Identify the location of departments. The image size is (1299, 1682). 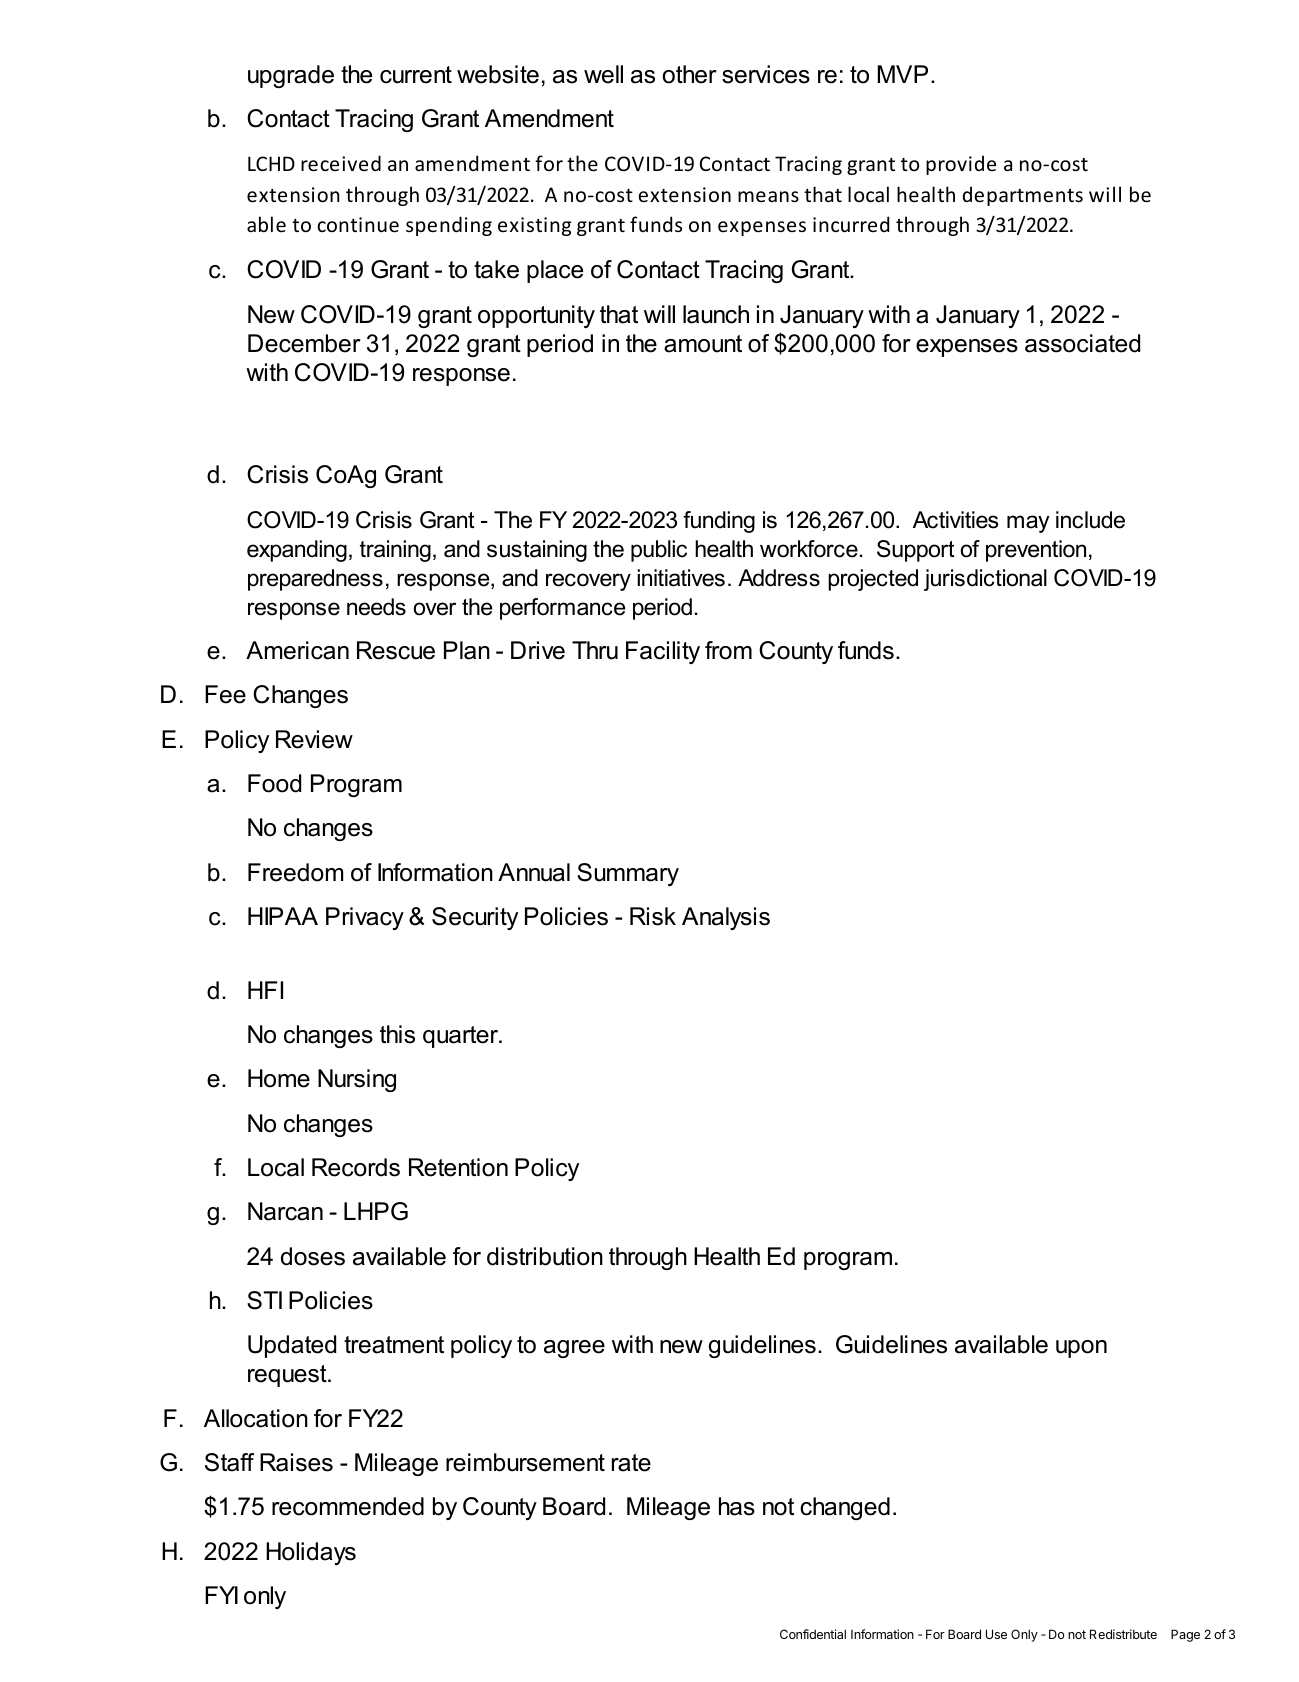
(1023, 196).
